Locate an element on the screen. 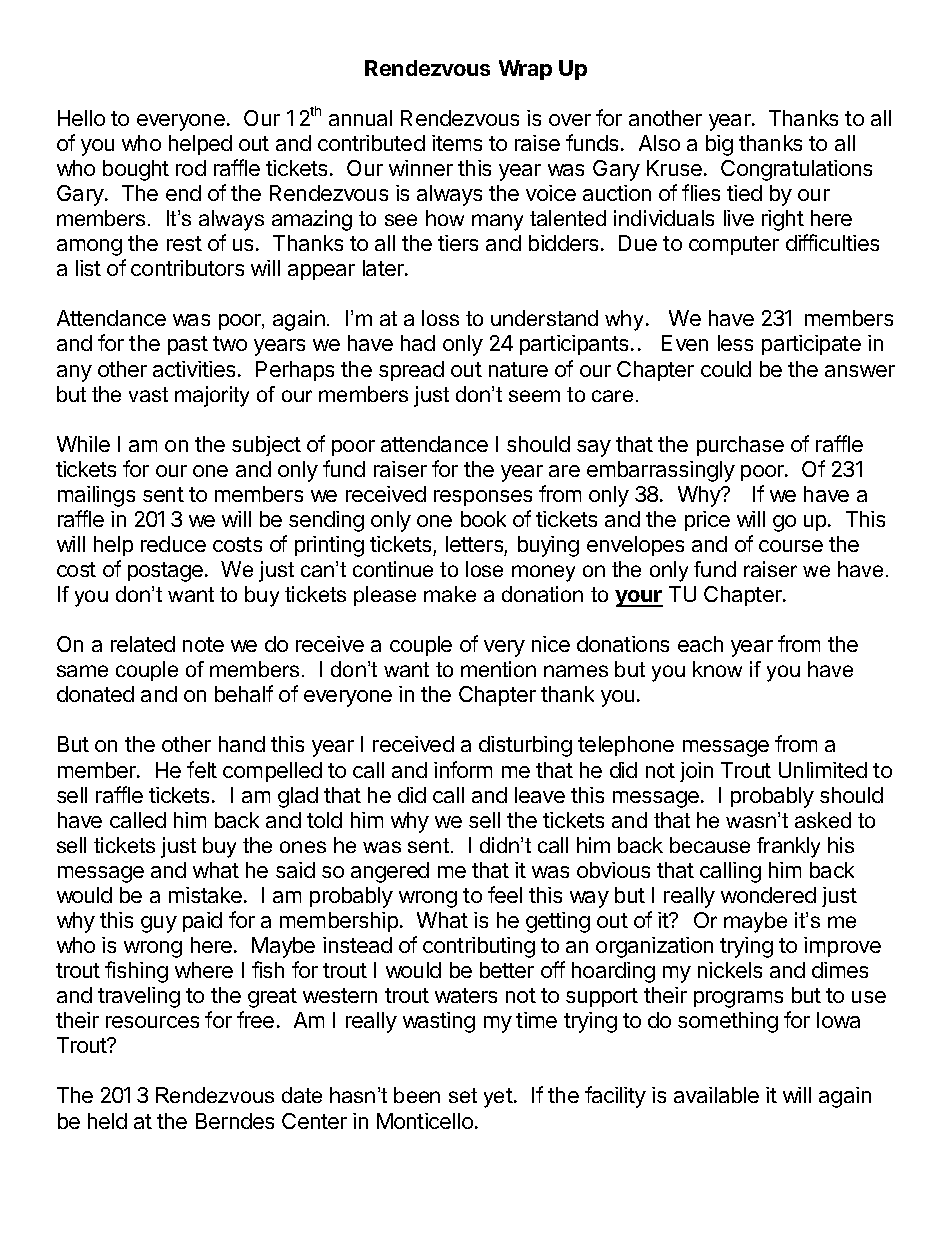 The image size is (952, 1233). feel is located at coordinates (505, 894).
